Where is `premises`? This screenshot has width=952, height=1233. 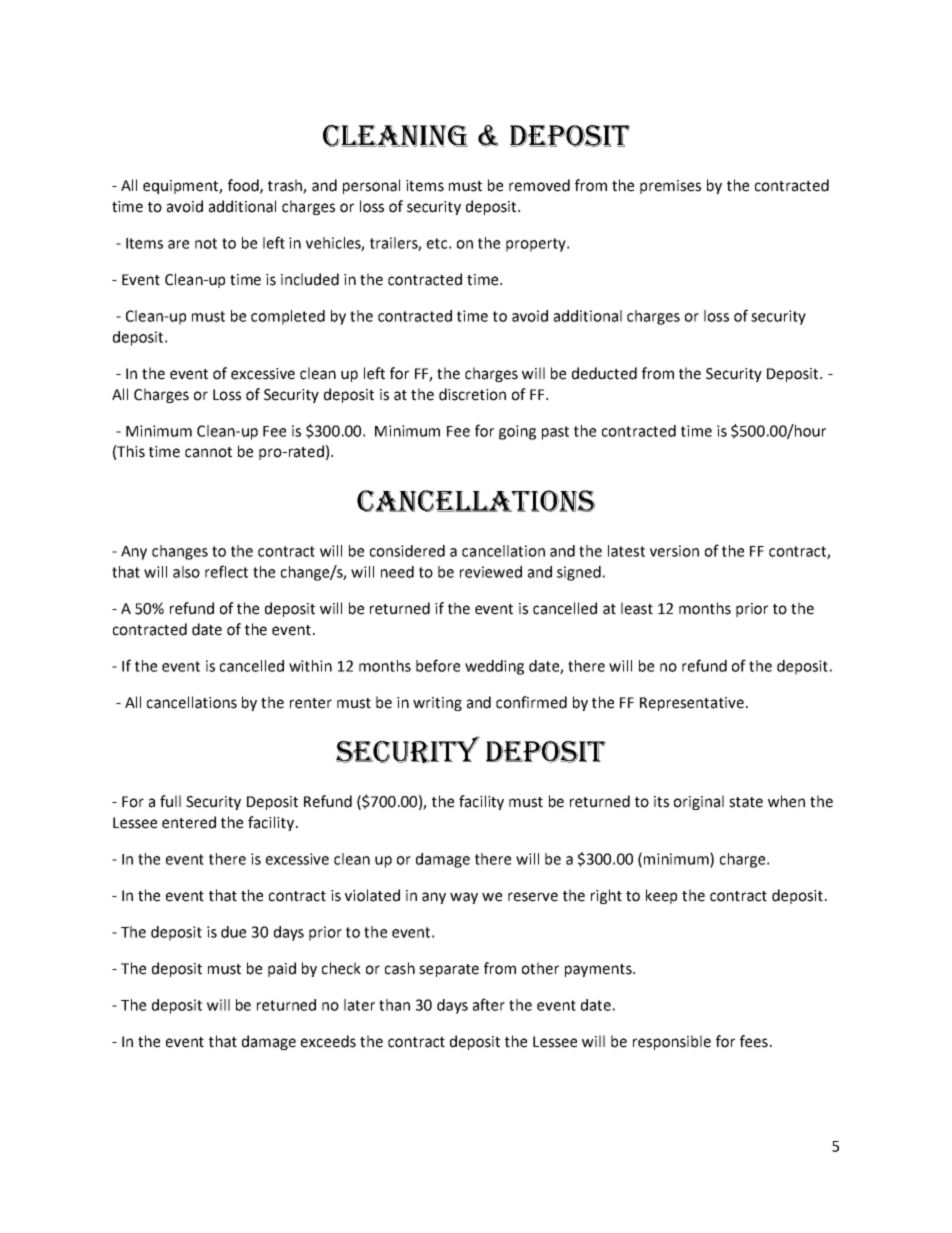
premises is located at coordinates (670, 187).
